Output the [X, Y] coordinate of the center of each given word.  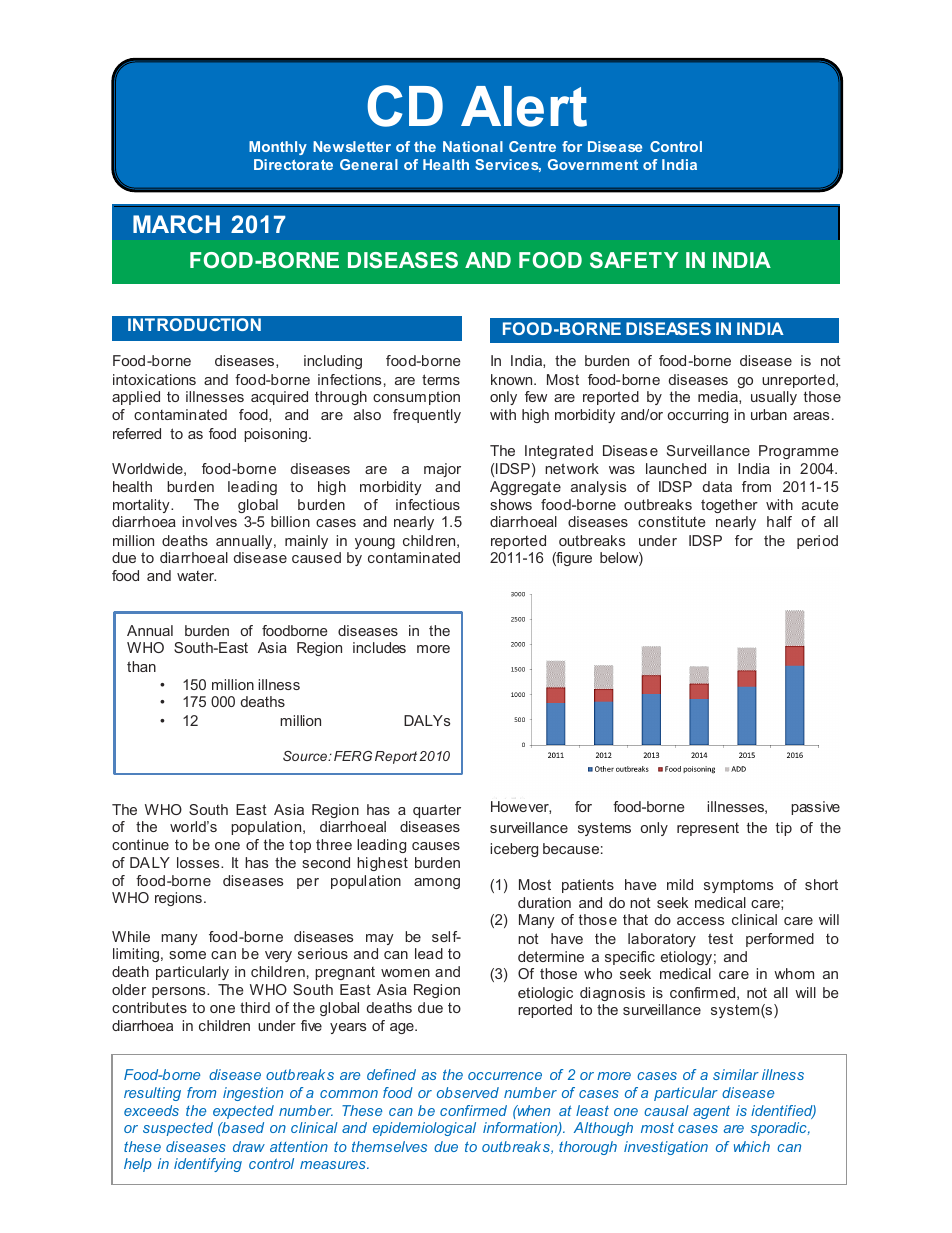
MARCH [176, 224]
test [720, 938]
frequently [427, 416]
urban [769, 414]
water [196, 576]
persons [180, 992]
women [405, 973]
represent [708, 829]
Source [306, 756]
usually [774, 398]
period [817, 542]
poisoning [277, 435]
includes [379, 647]
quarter [437, 811]
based [242, 1127]
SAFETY [634, 260]
